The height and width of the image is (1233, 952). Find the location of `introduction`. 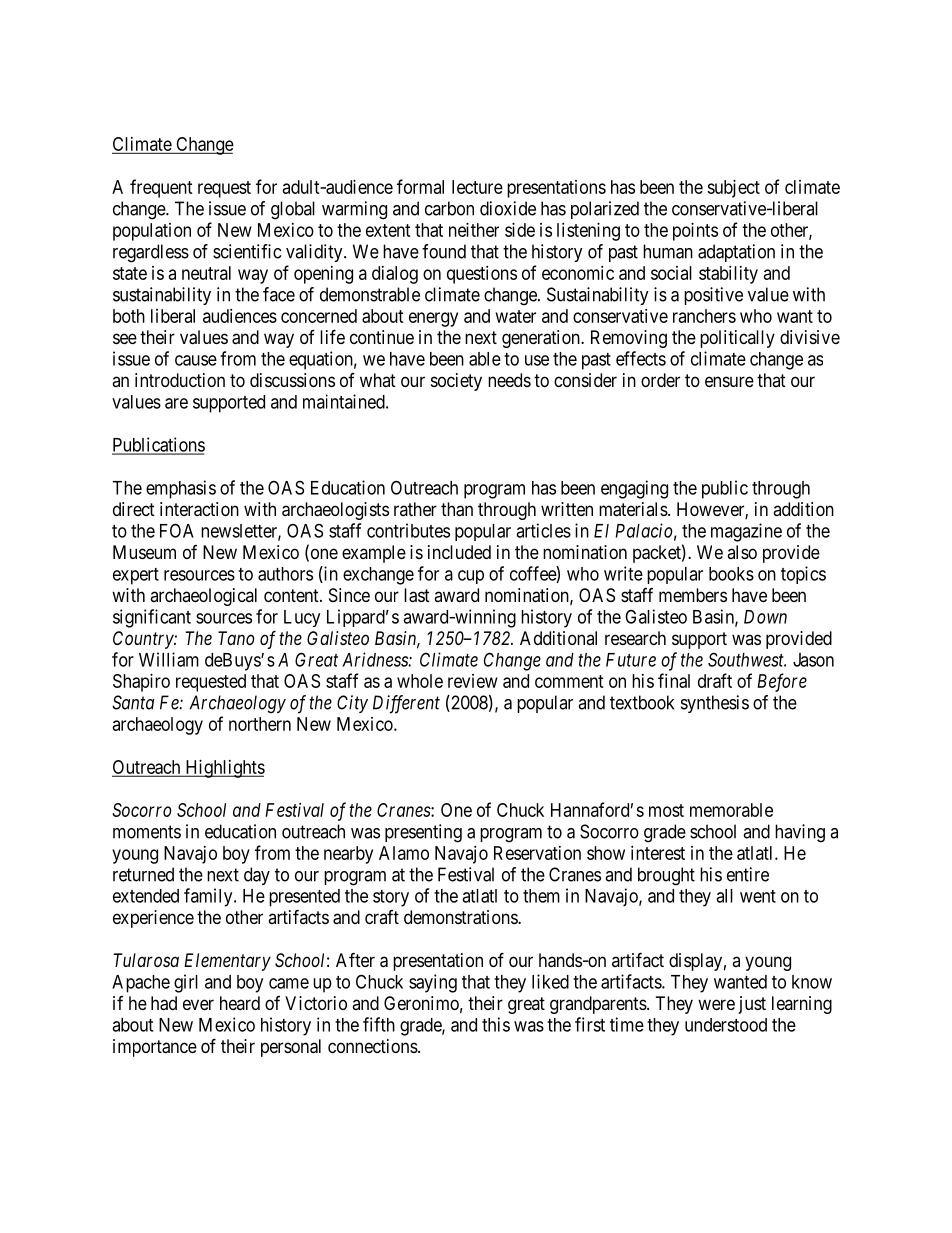

introduction is located at coordinates (180, 380).
